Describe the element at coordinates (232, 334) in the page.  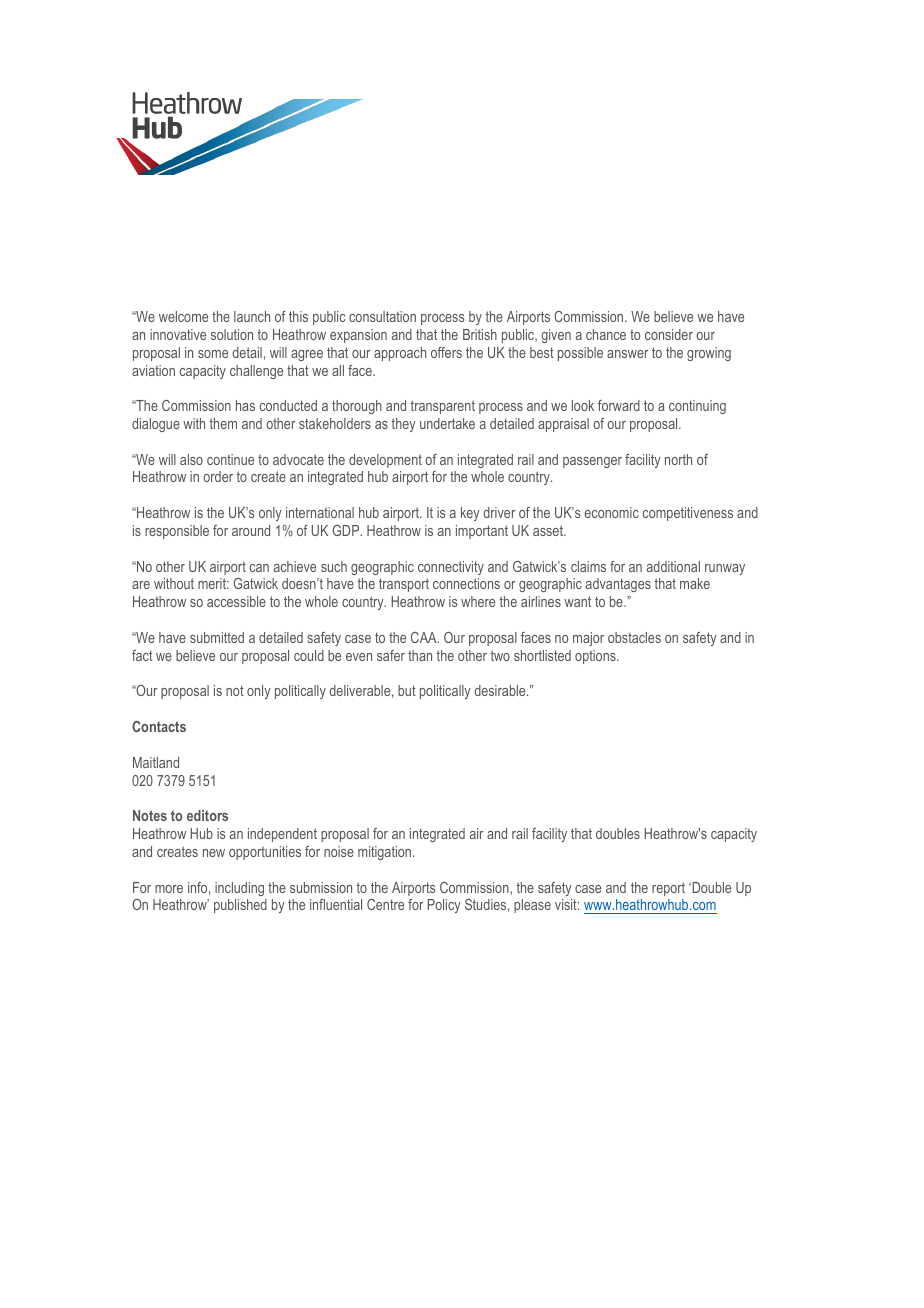
I see `solution` at that location.
